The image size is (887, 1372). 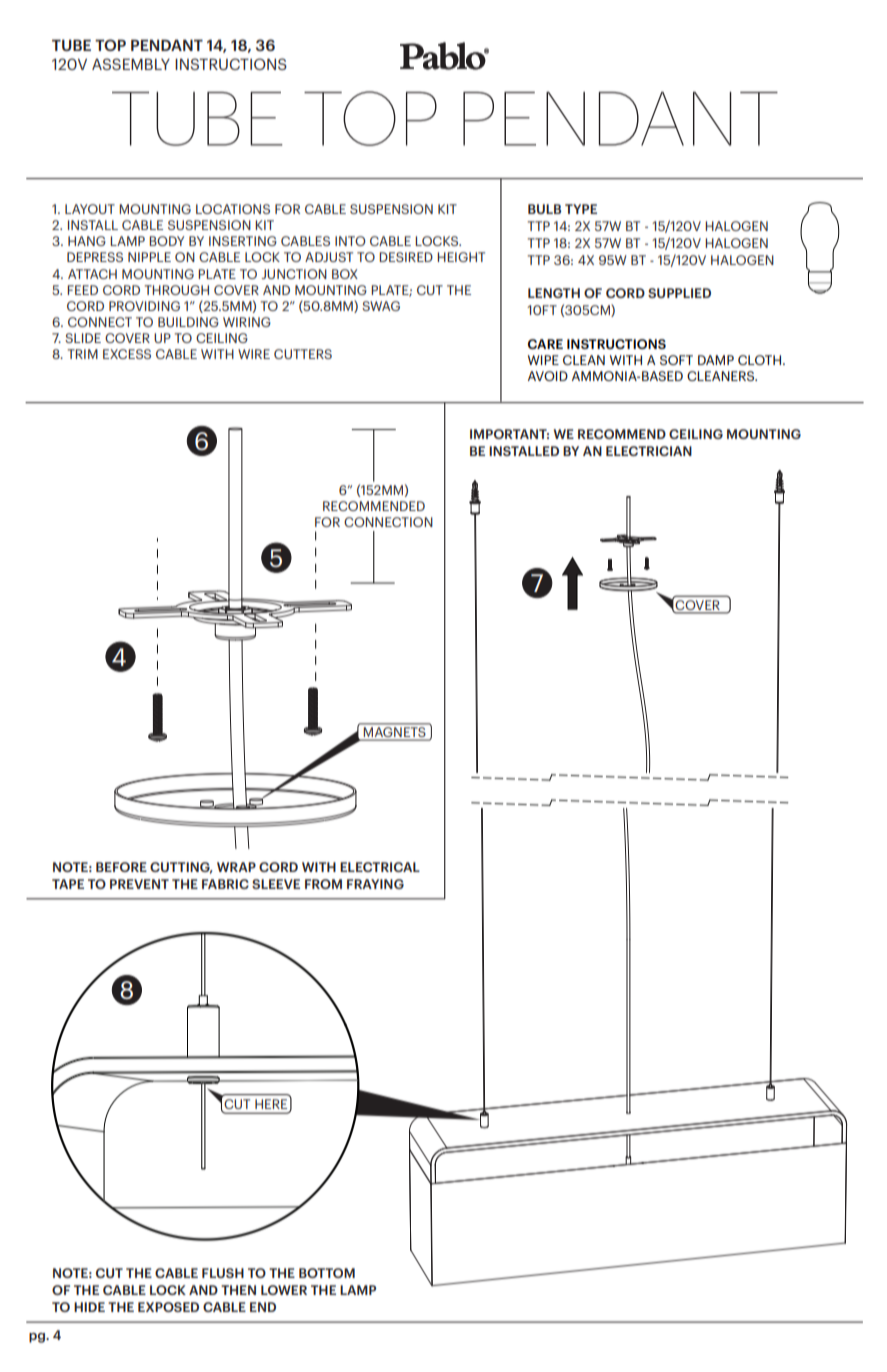 What do you see at coordinates (581, 209) in the screenshot?
I see `TYPE` at bounding box center [581, 209].
